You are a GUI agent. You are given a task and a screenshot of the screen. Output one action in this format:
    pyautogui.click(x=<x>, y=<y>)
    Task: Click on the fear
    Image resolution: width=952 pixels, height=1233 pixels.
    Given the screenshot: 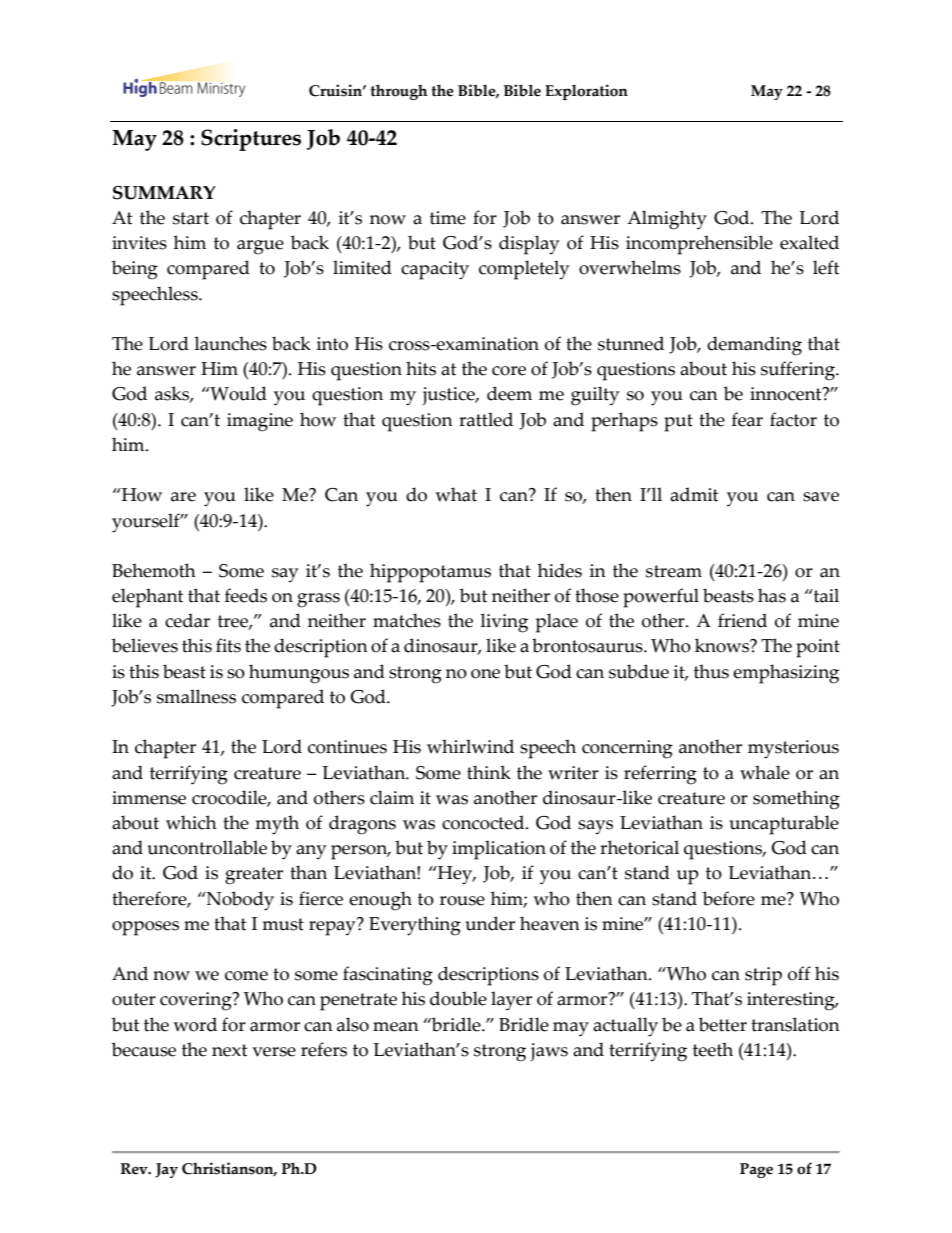 What is the action you would take?
    pyautogui.click(x=747, y=419)
